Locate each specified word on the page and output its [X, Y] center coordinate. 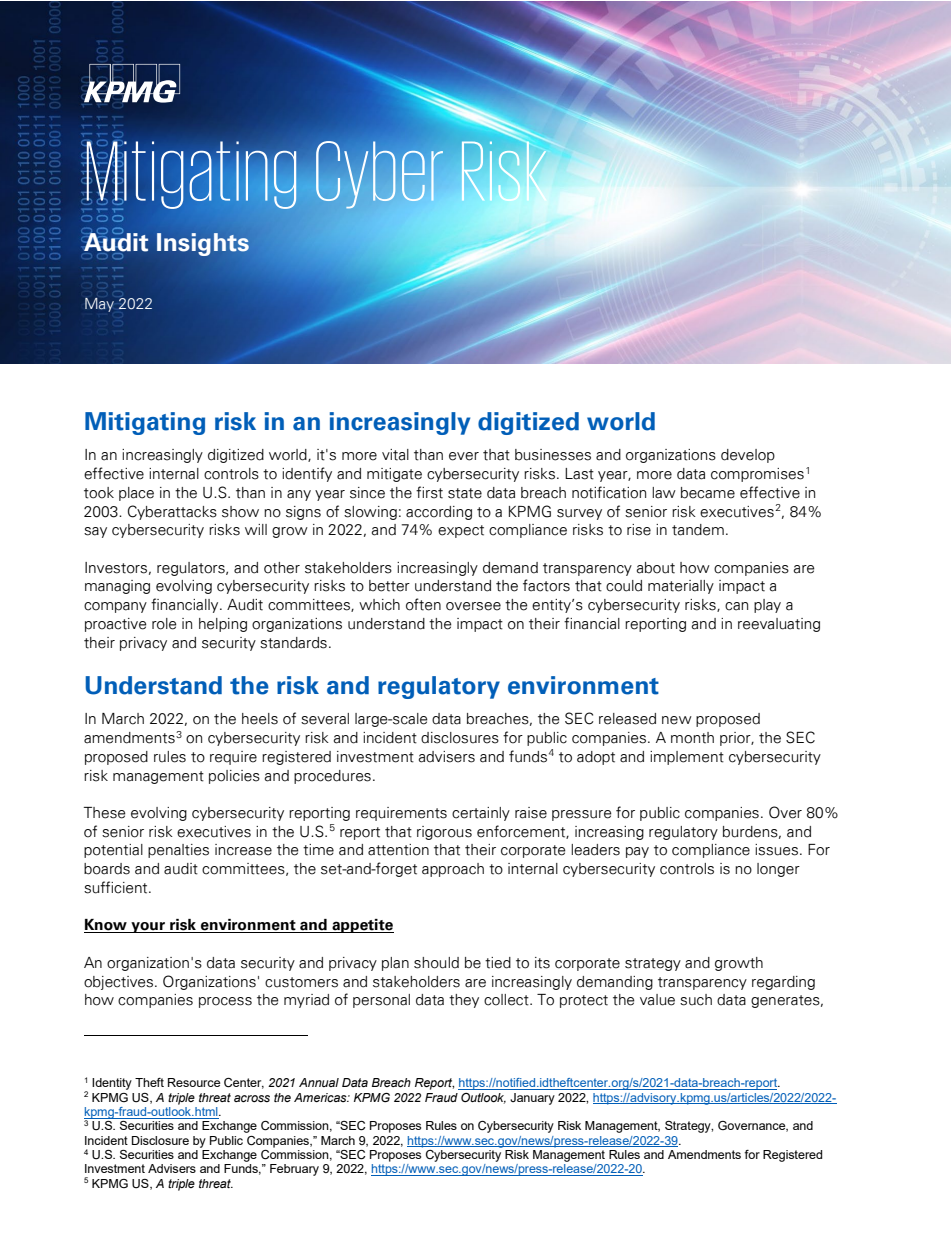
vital [395, 455]
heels [260, 719]
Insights [203, 244]
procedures [332, 777]
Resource [194, 1082]
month [692, 738]
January [532, 1099]
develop [748, 456]
